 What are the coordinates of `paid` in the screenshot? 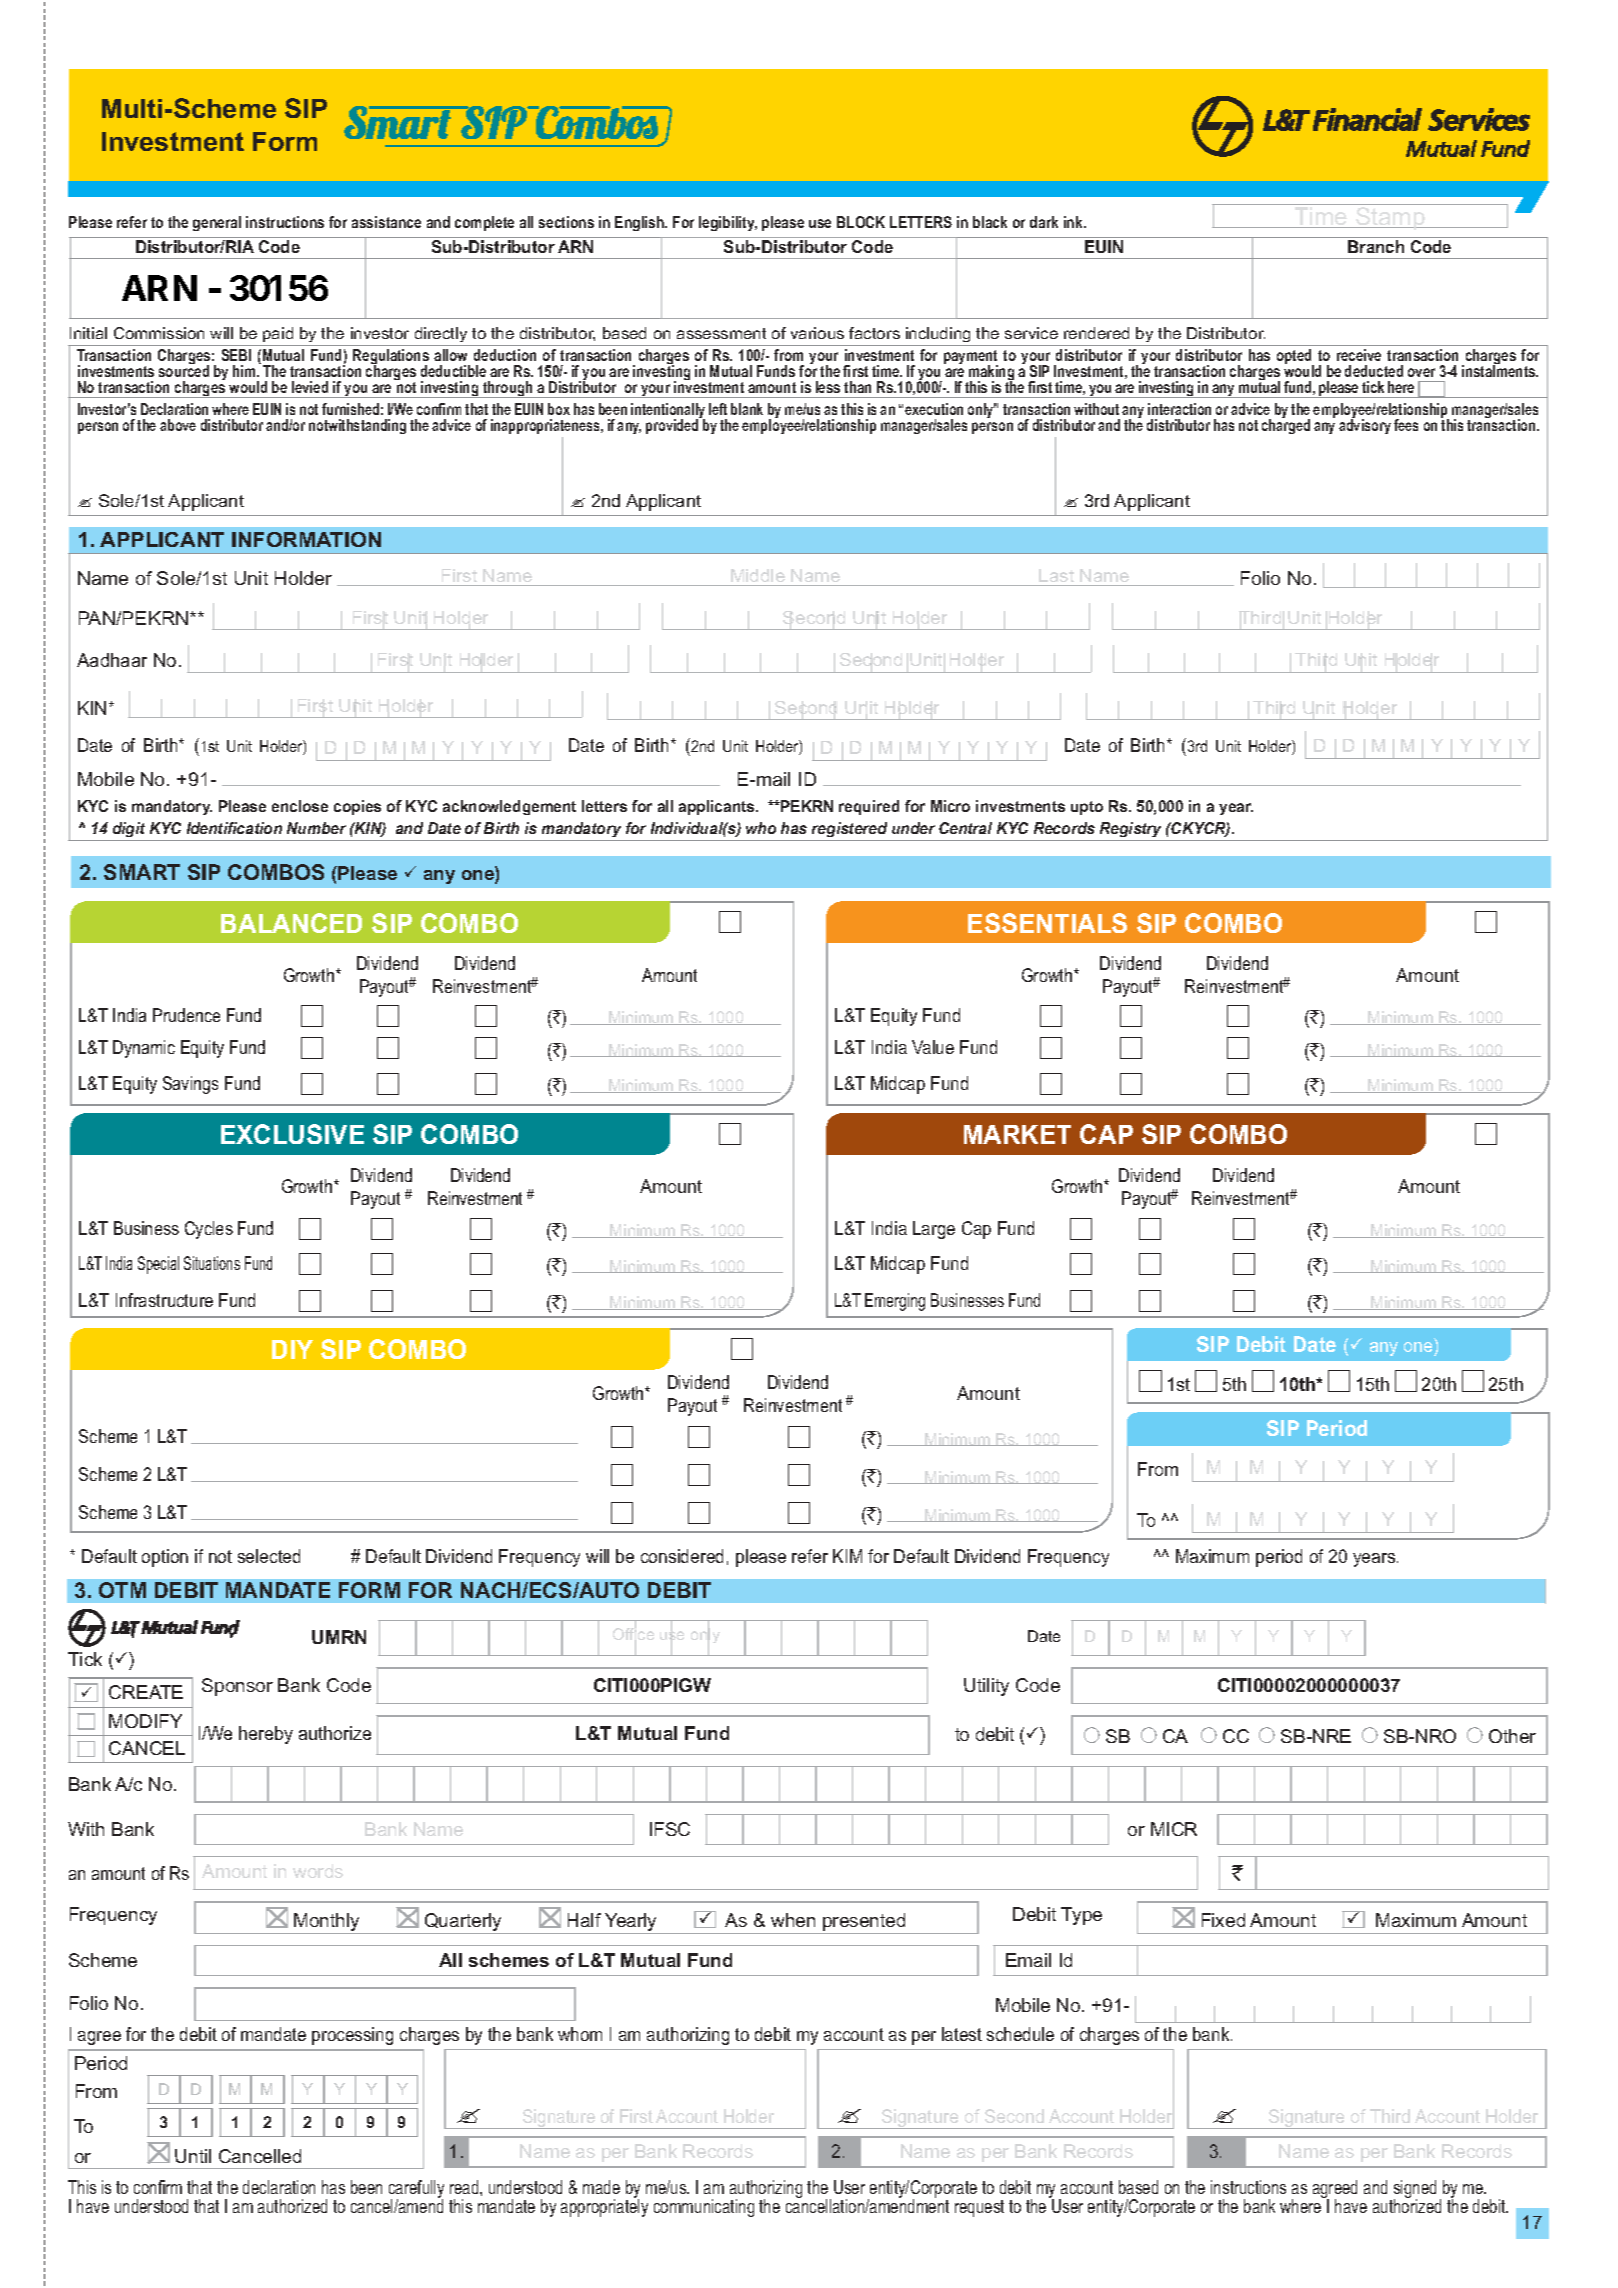 It's located at (278, 334).
